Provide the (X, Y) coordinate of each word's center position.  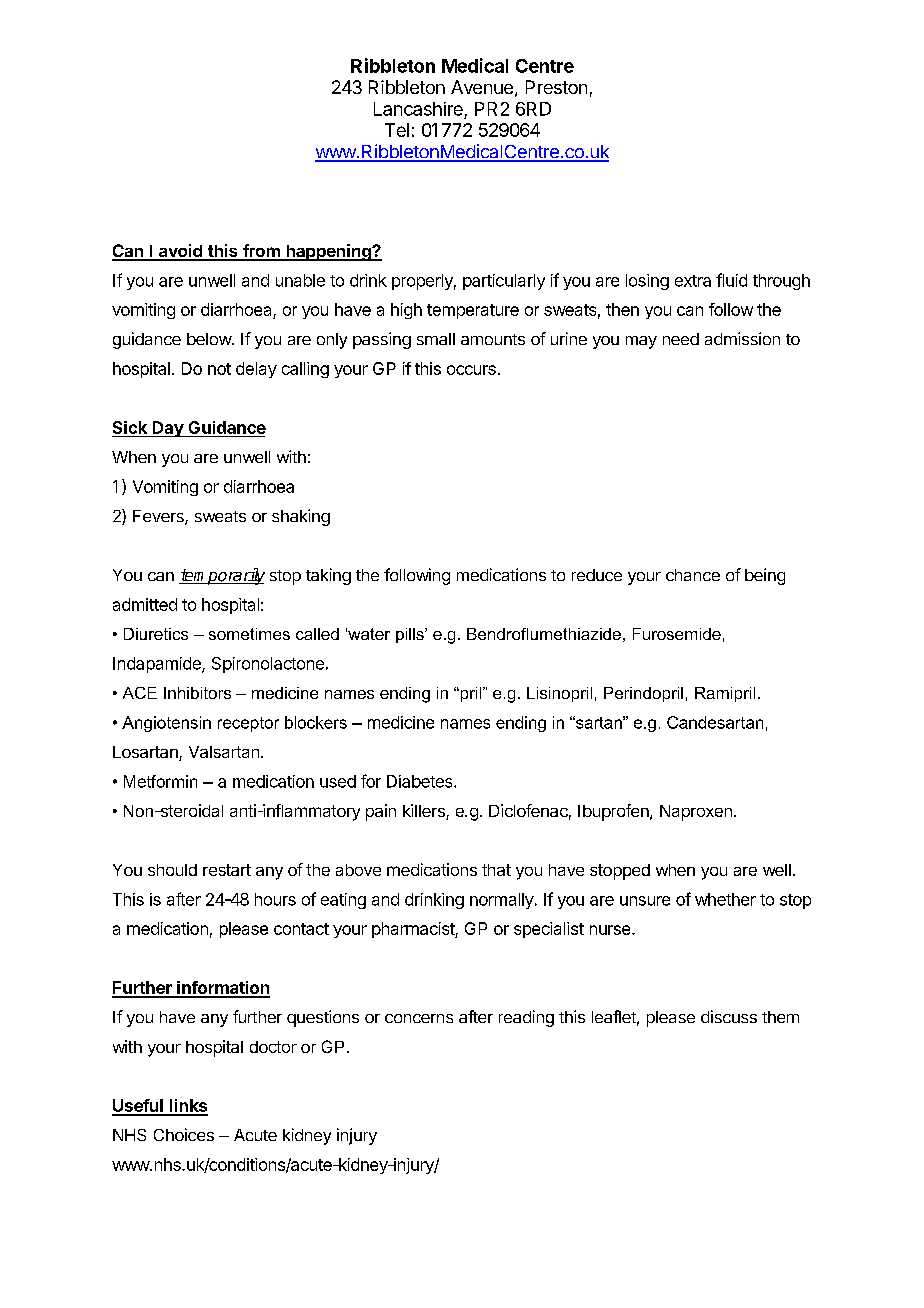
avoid (180, 252)
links (187, 1107)
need (681, 339)
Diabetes (421, 781)
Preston (556, 87)
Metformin (160, 781)
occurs (471, 370)
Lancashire (418, 109)
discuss (729, 1016)
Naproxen (696, 813)
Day (168, 429)
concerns (419, 1018)
